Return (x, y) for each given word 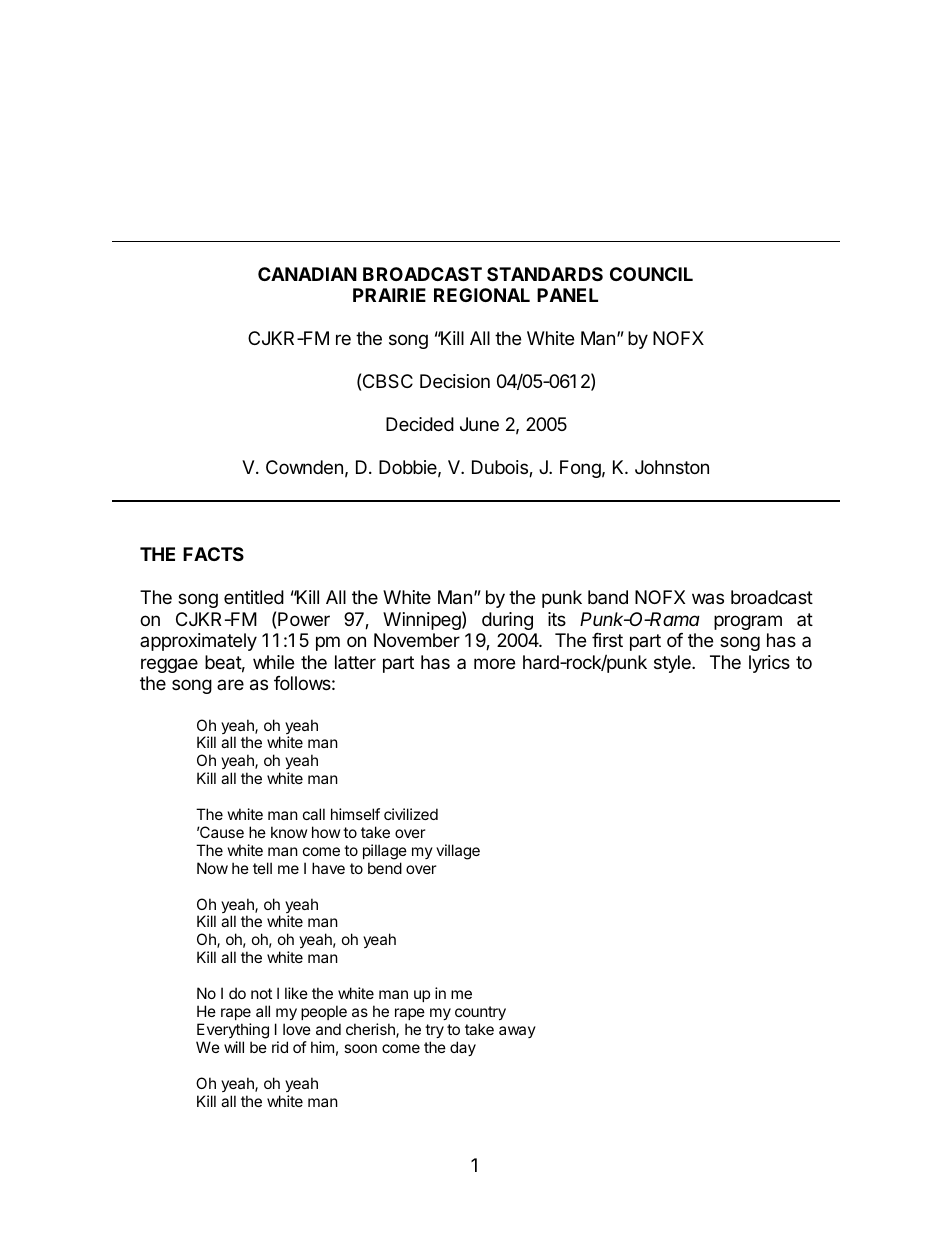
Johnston (672, 467)
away (517, 1032)
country (480, 1013)
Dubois (501, 468)
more (494, 663)
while (273, 662)
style (673, 664)
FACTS (213, 554)
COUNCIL (651, 274)
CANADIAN (307, 274)
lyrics (769, 664)
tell (262, 868)
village (458, 852)
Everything (233, 1031)
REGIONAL (482, 295)
